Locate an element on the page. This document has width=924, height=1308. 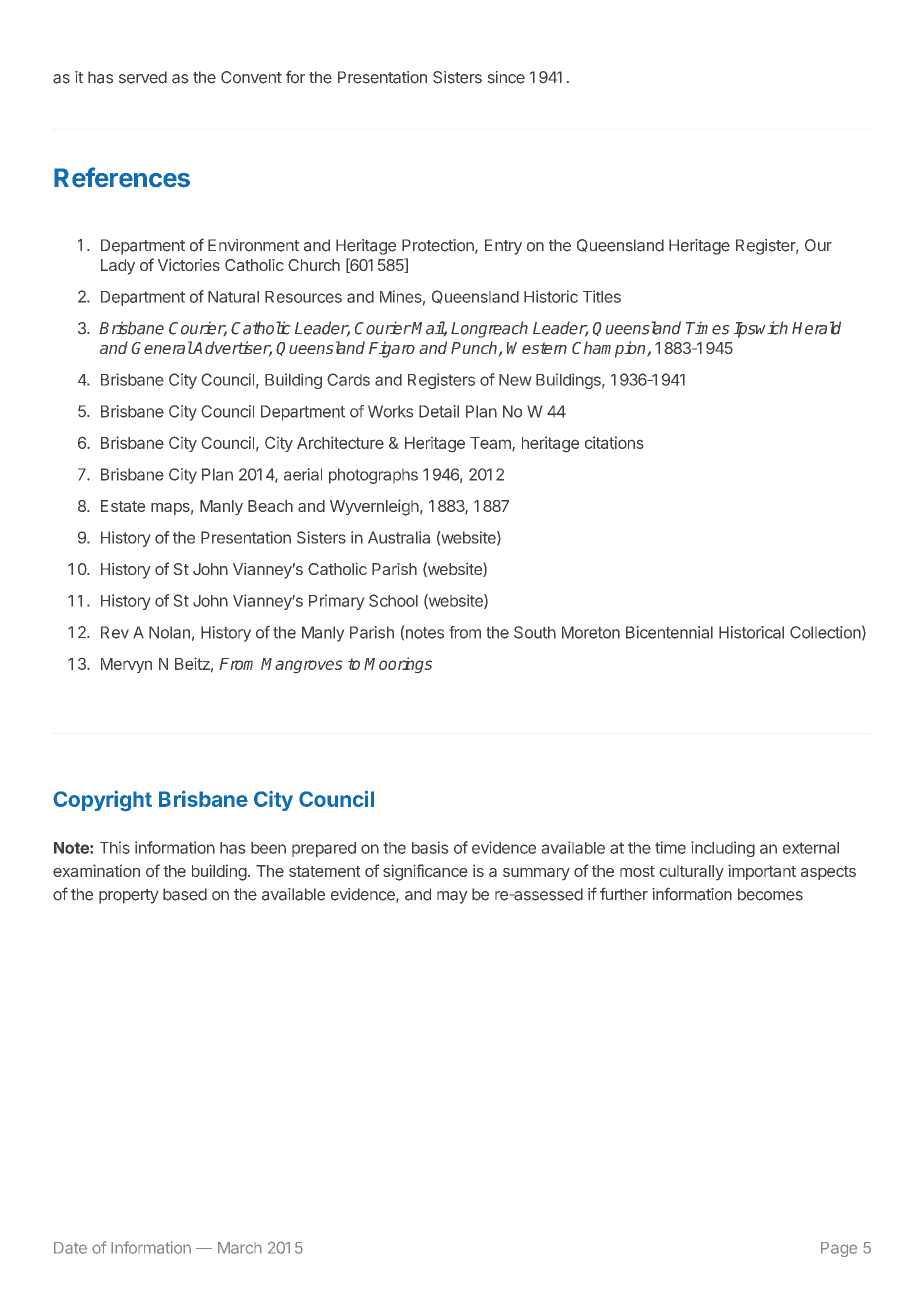
Team is located at coordinates (491, 444).
